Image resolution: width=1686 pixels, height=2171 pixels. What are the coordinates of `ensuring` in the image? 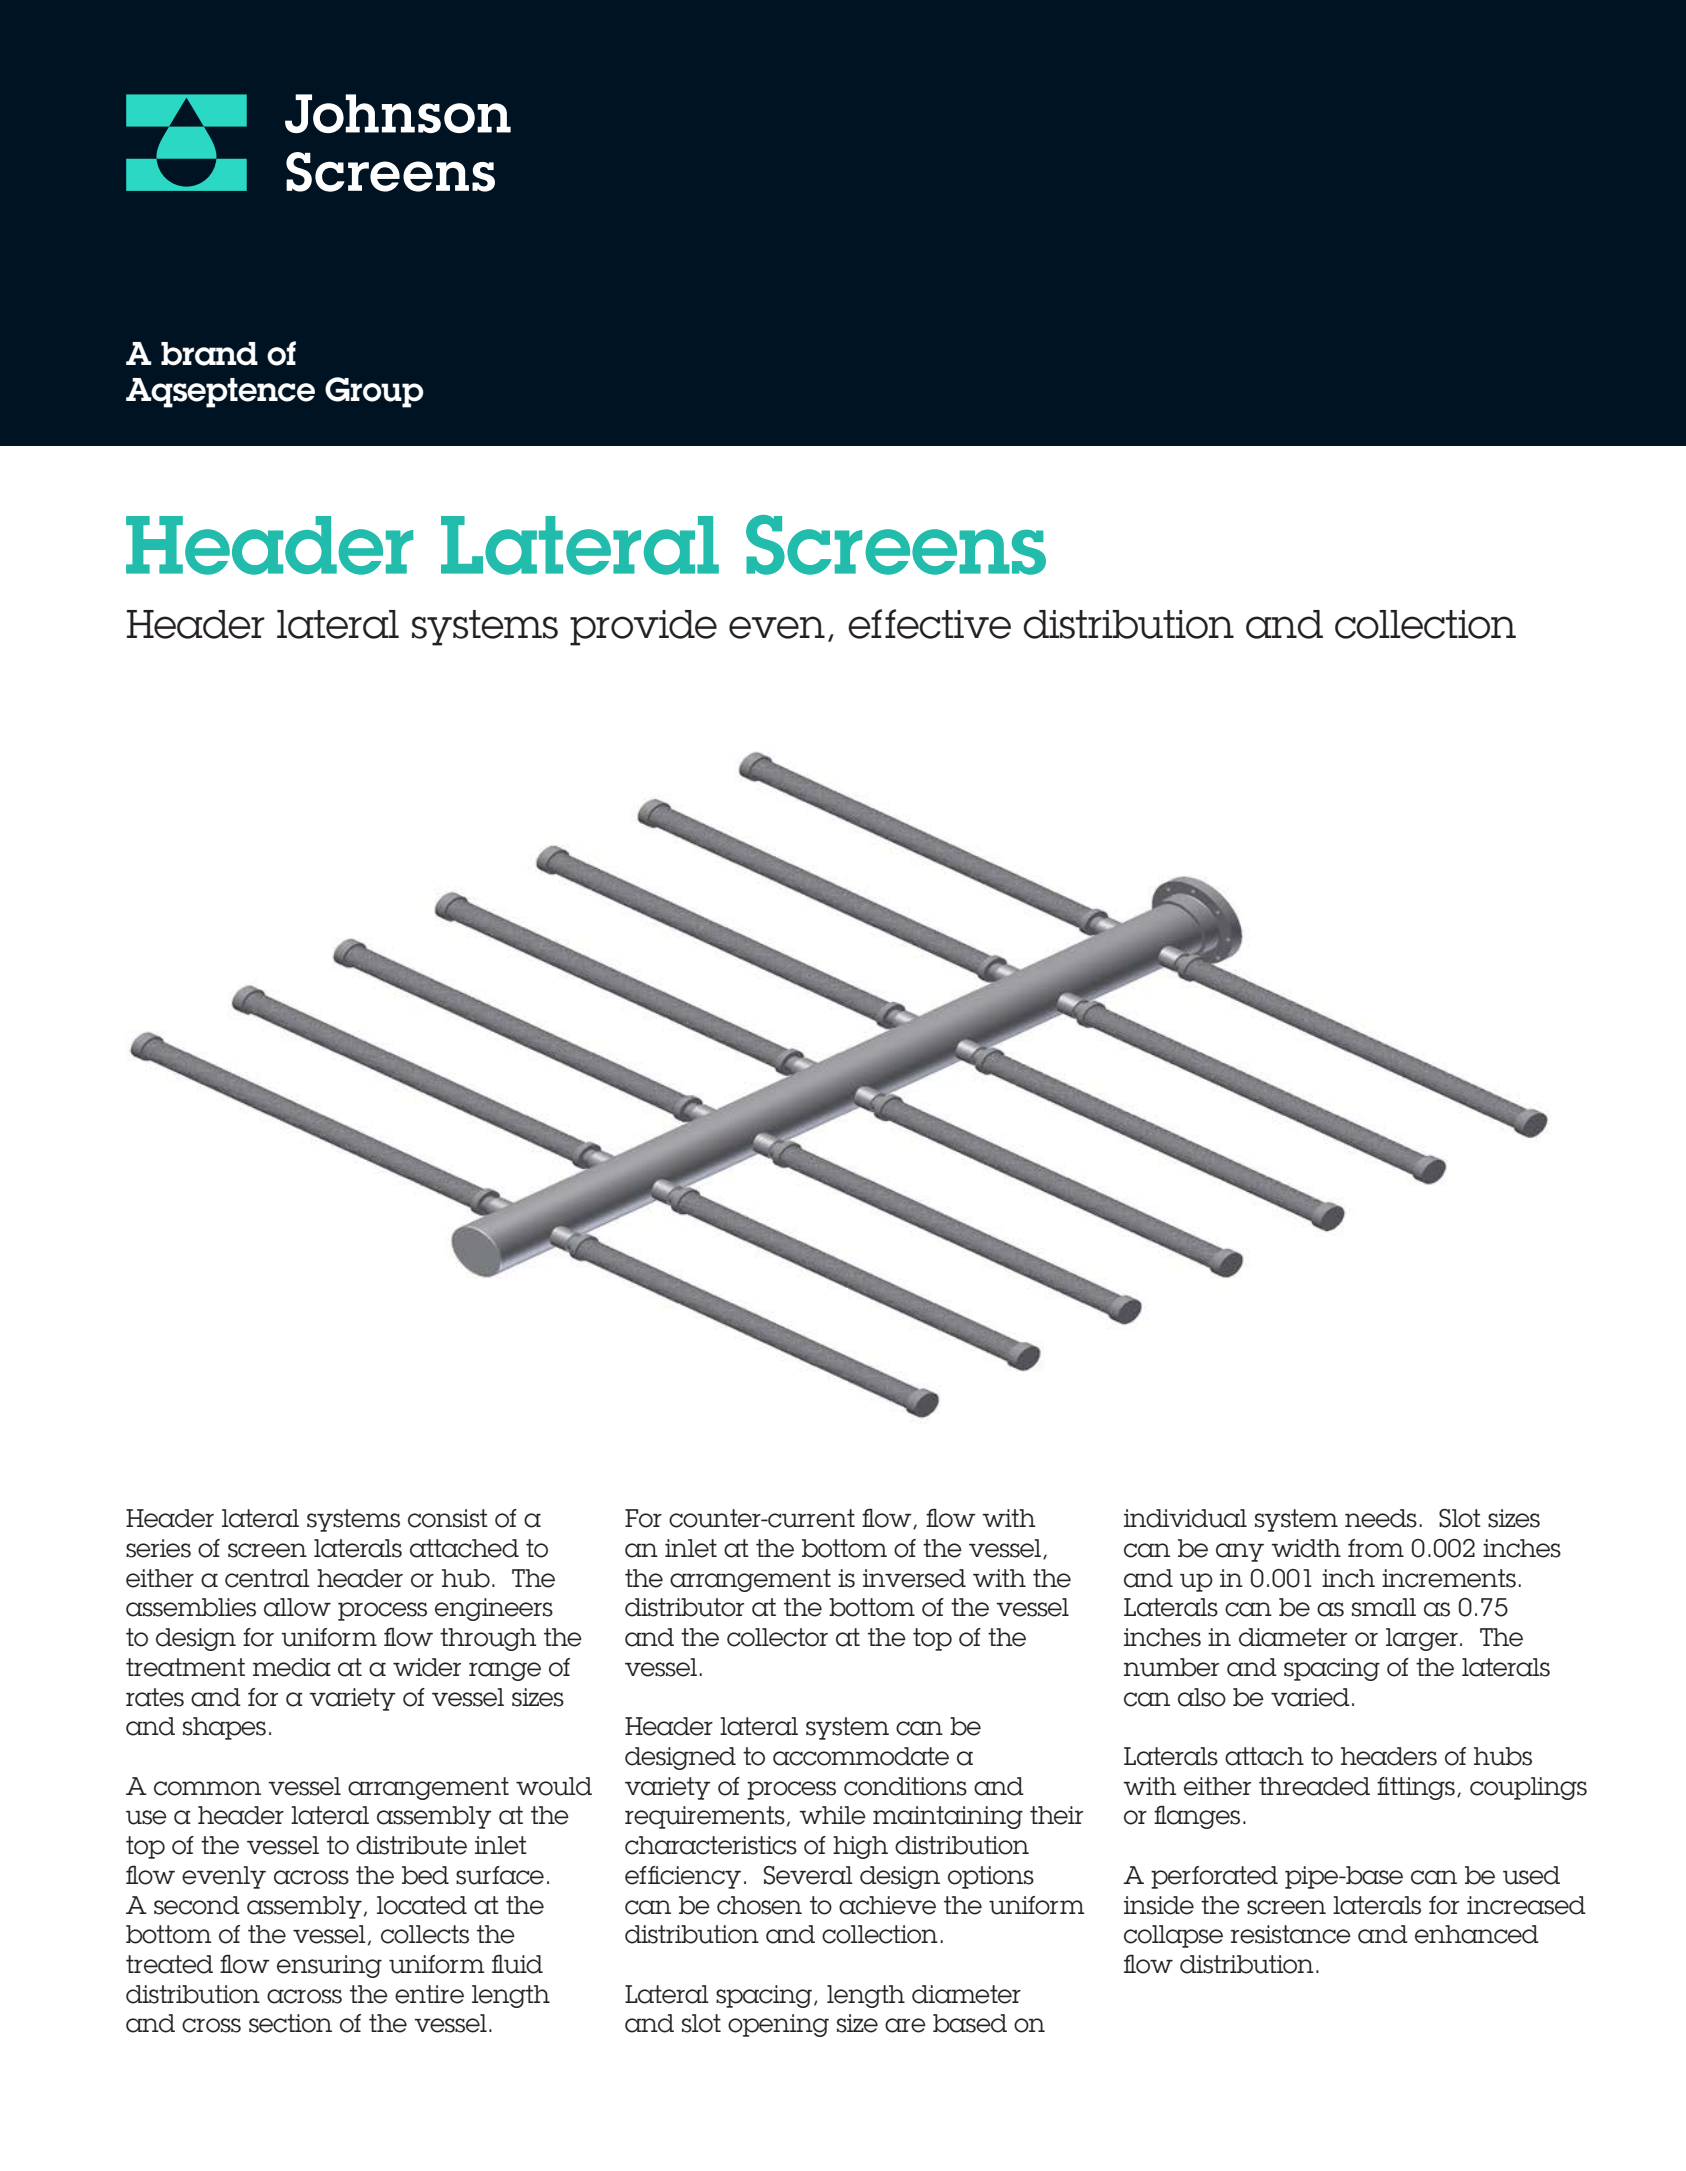 It's located at (329, 1966).
